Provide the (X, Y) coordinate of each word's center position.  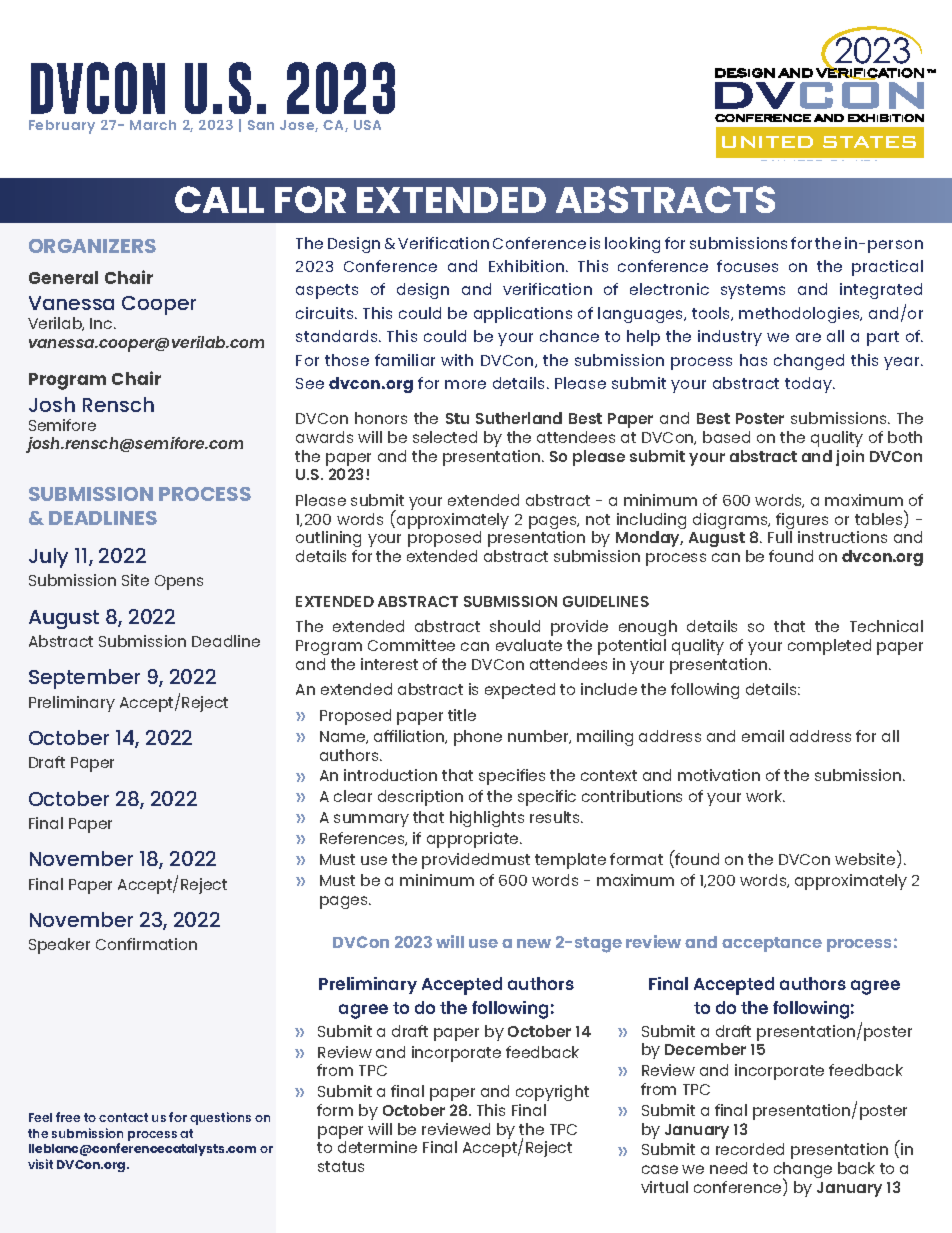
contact (123, 1117)
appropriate (474, 840)
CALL (219, 199)
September (84, 679)
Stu (457, 418)
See (310, 383)
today (809, 385)
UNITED (767, 142)
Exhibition (528, 266)
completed (829, 647)
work (765, 796)
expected (520, 691)
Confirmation (146, 944)
